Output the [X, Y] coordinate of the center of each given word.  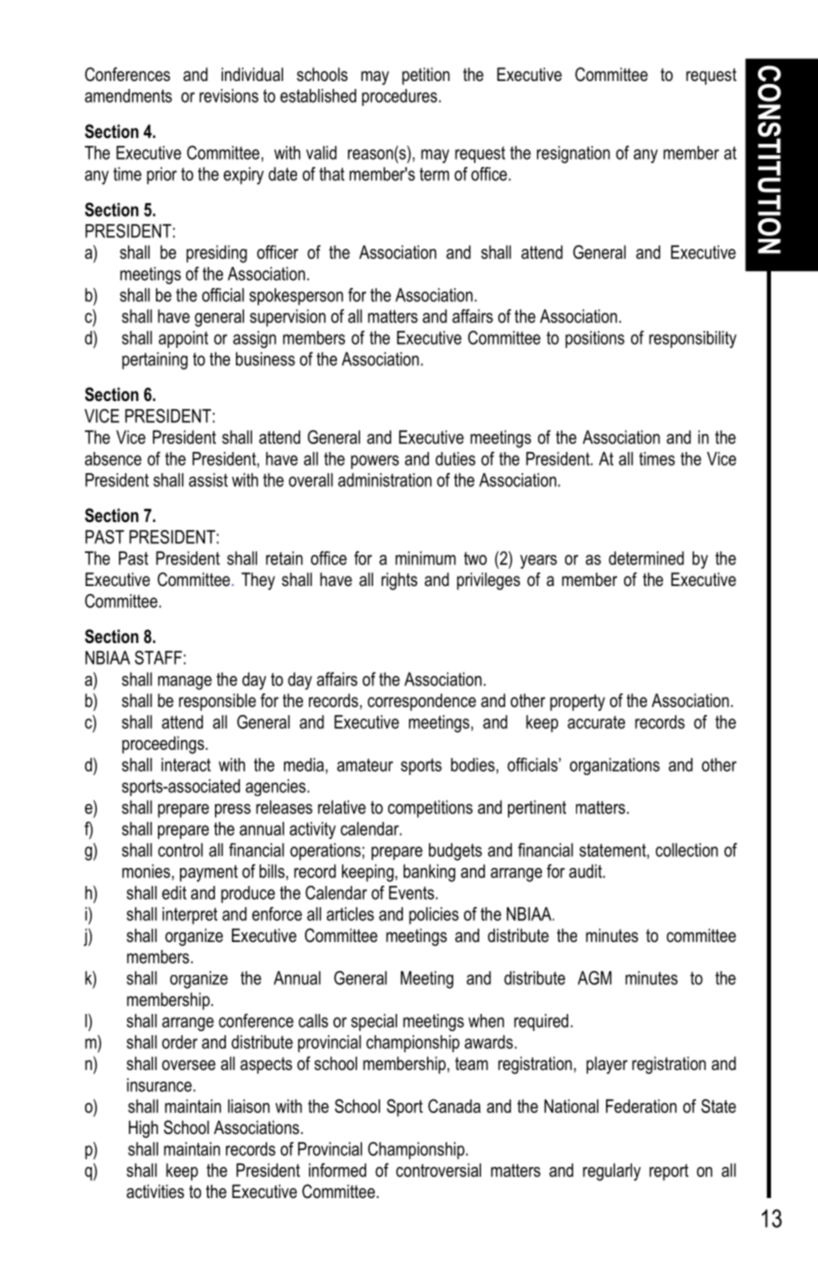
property [577, 702]
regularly [612, 1172]
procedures [401, 97]
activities [155, 1191]
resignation [573, 154]
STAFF [158, 657]
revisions [229, 96]
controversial [438, 1170]
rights [399, 581]
